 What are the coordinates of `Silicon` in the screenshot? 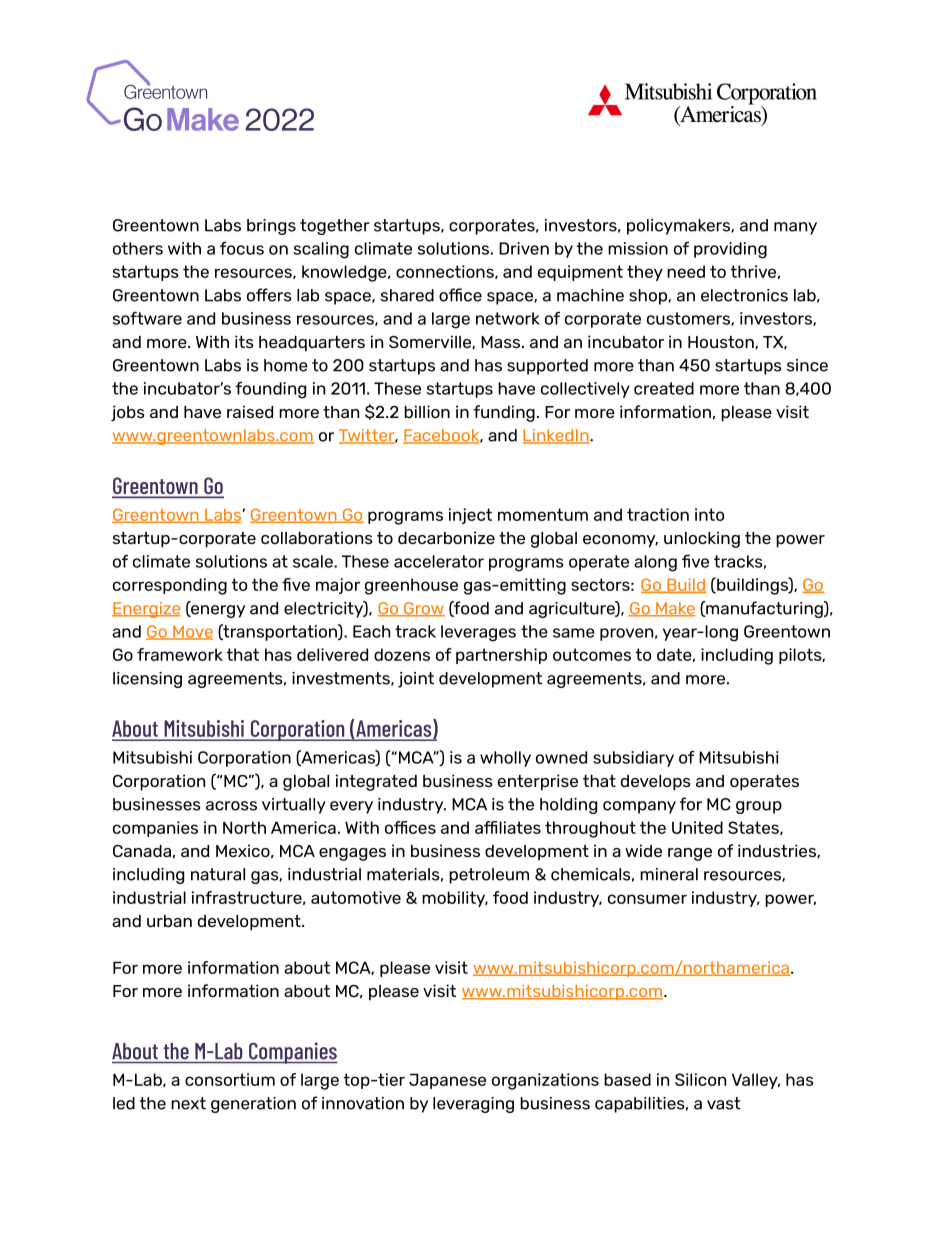 It's located at (700, 1079).
